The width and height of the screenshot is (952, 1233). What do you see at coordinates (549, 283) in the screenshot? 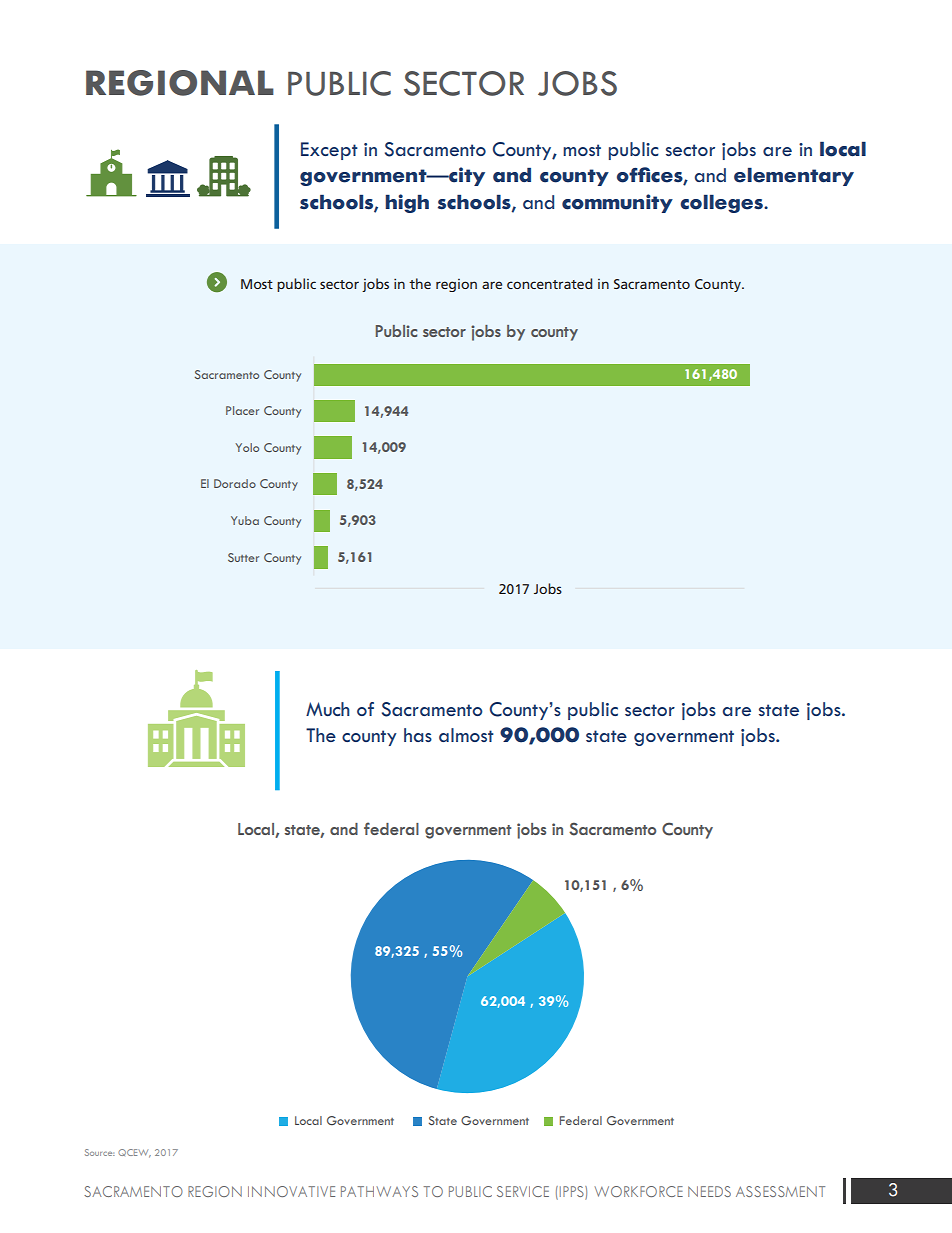
I see `concentrated` at bounding box center [549, 283].
